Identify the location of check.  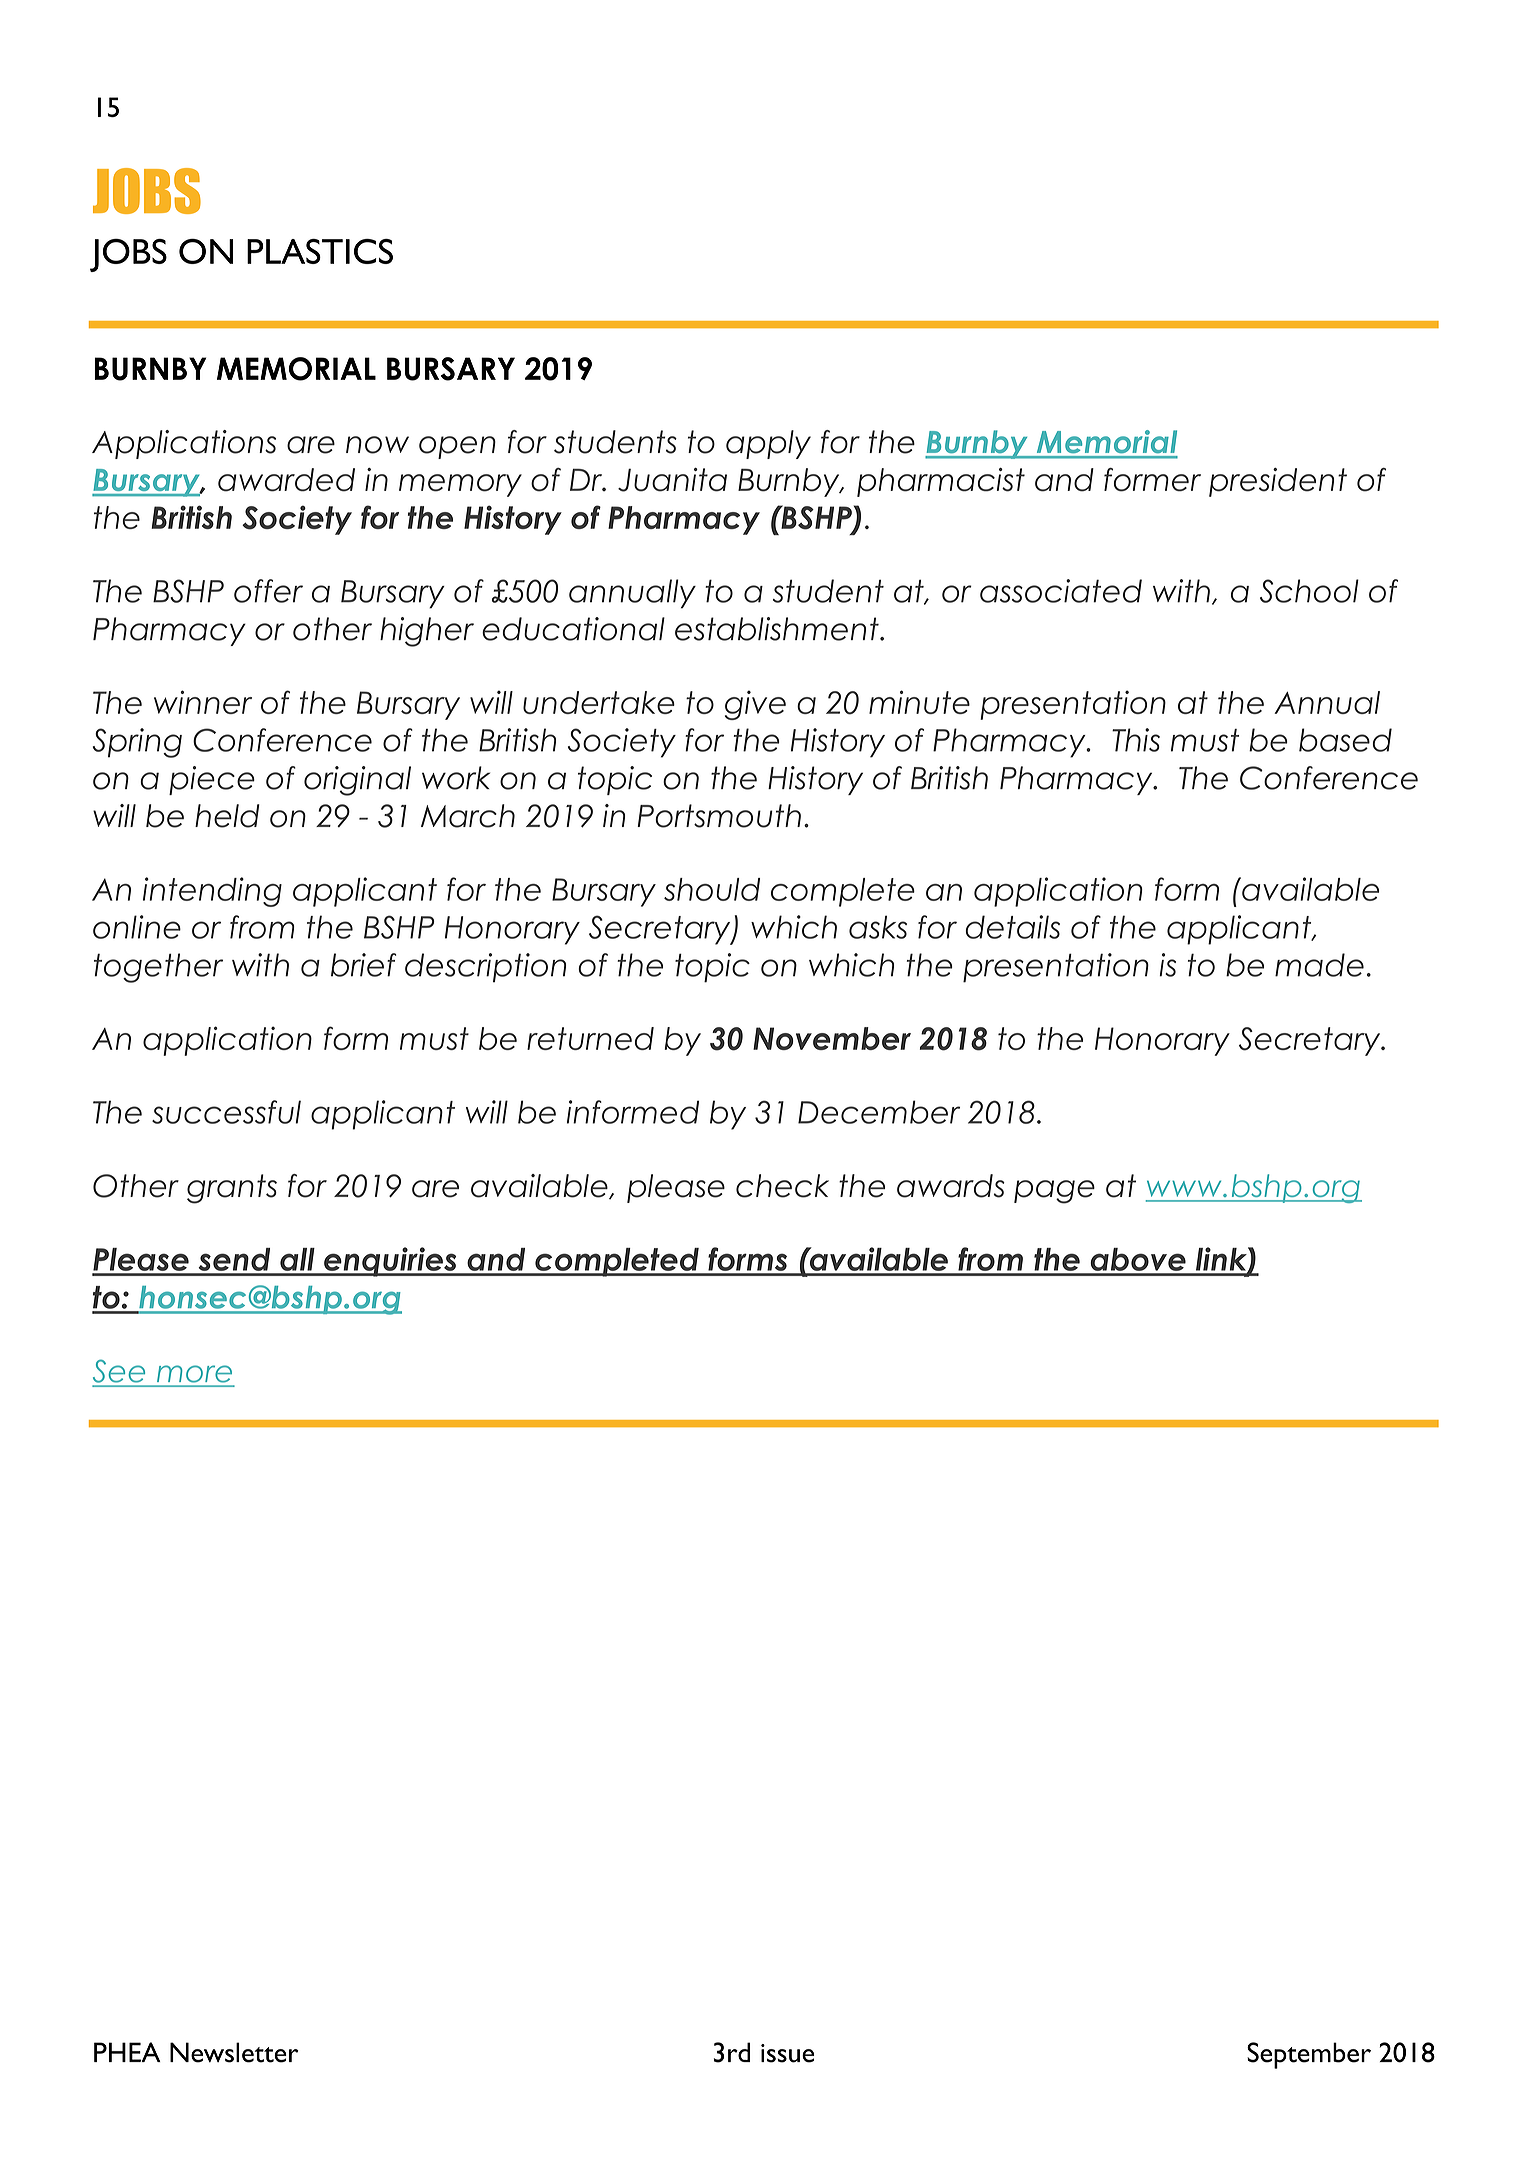
(782, 1186).
